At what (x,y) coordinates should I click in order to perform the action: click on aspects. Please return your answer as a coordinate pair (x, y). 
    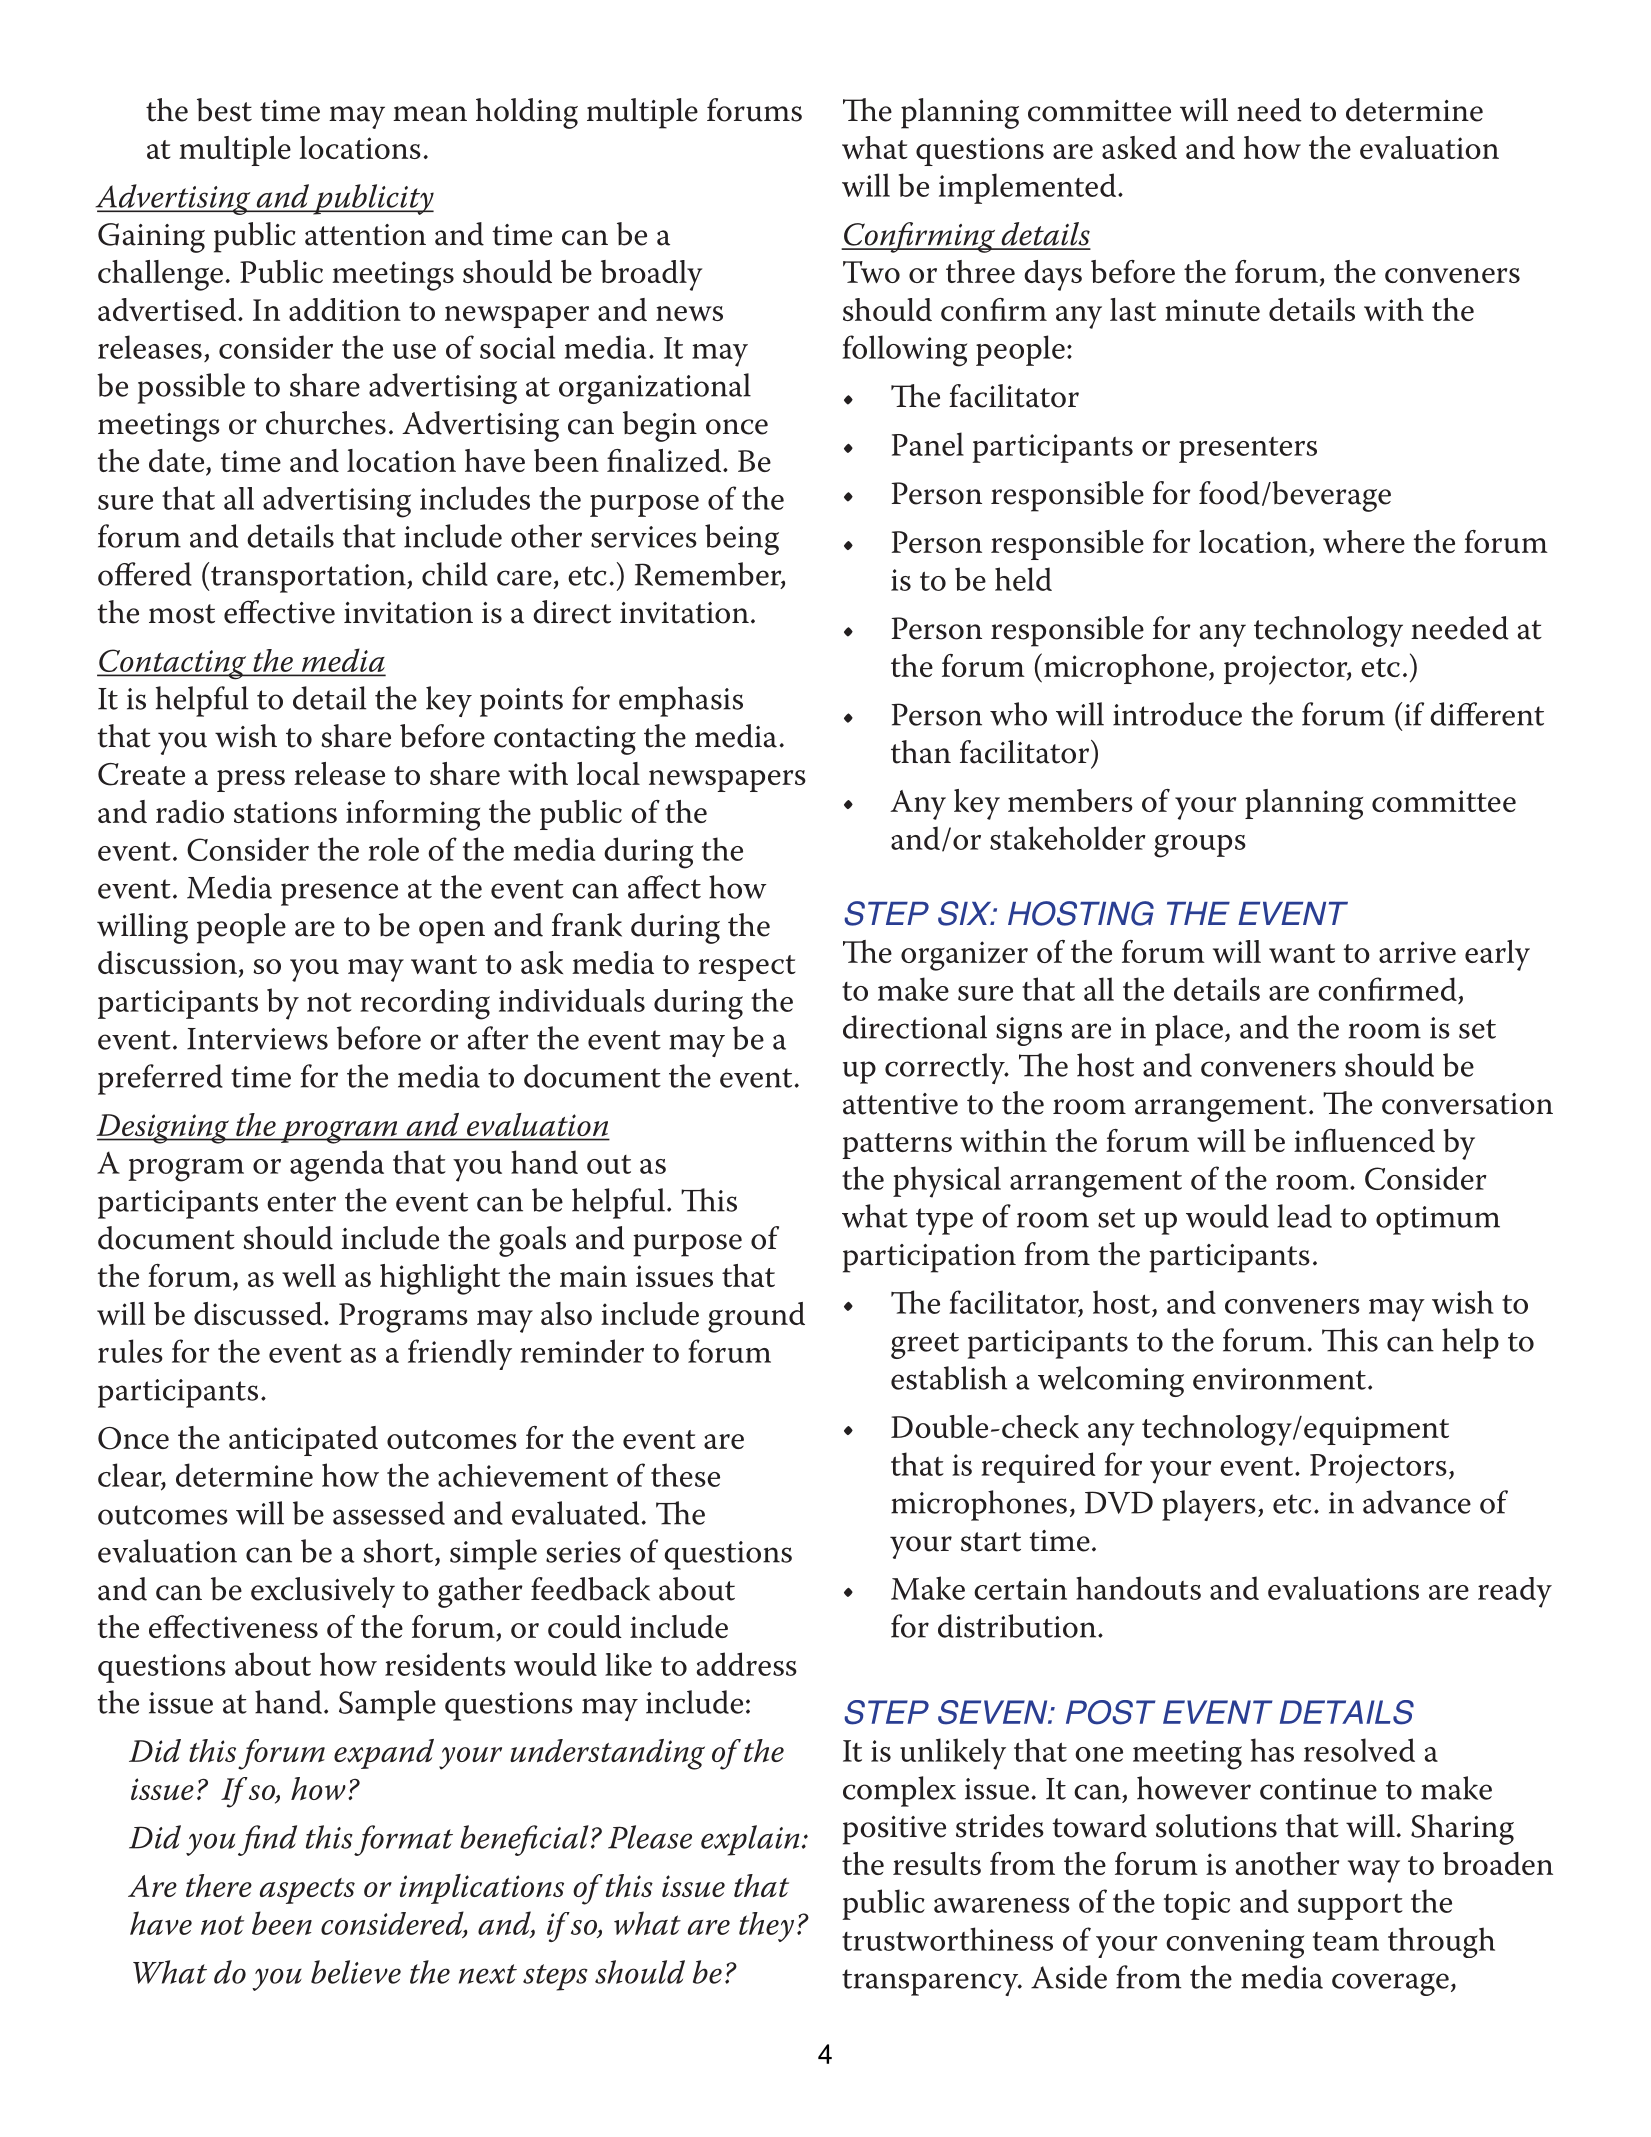
    Looking at the image, I should click on (307, 1891).
